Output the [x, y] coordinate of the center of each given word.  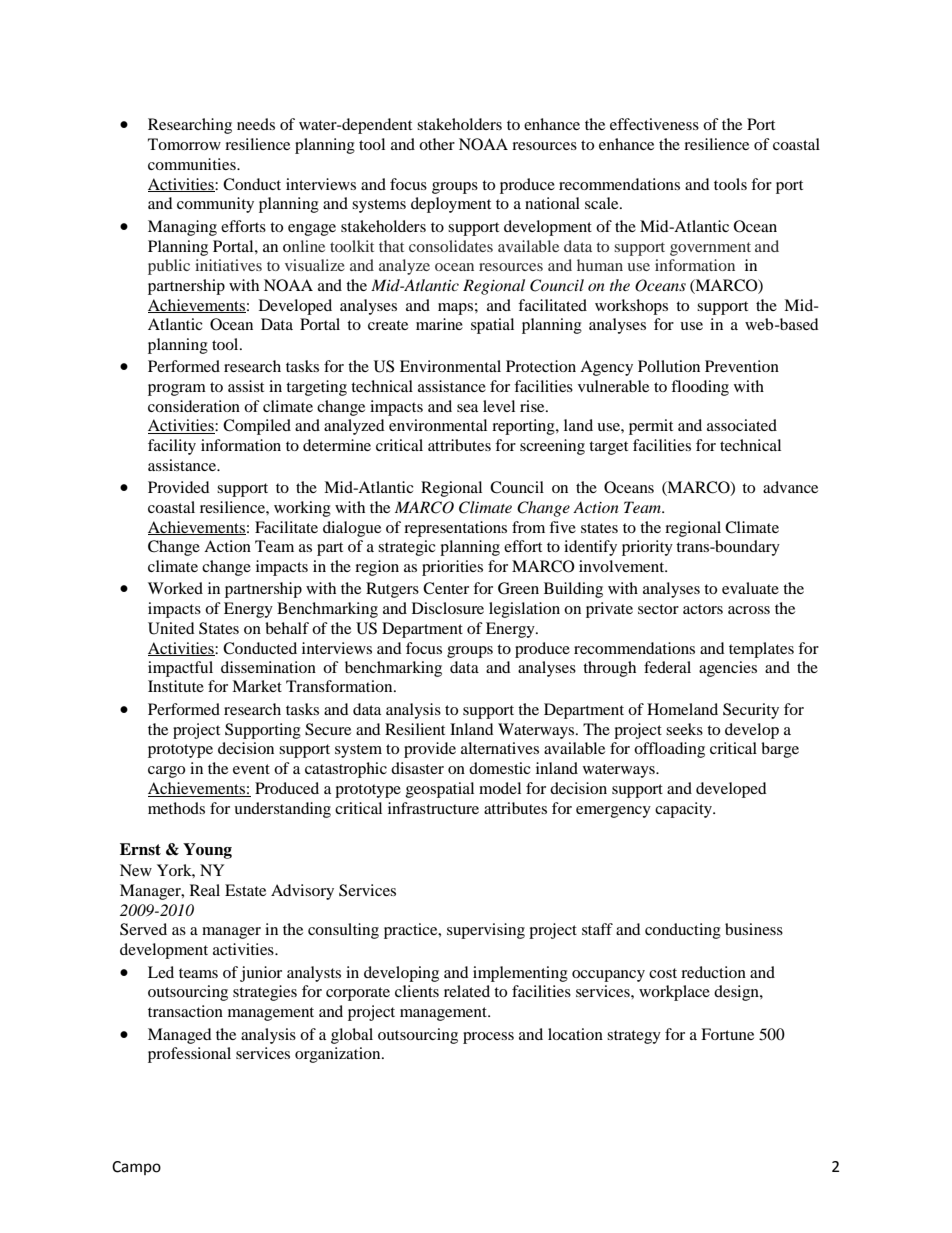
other [437, 144]
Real [205, 890]
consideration [194, 406]
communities [193, 164]
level [499, 406]
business [754, 929]
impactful [180, 669]
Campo [136, 1168]
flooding [700, 388]
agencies [728, 669]
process [488, 1038]
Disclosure [448, 608]
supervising [486, 931]
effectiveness [654, 124]
